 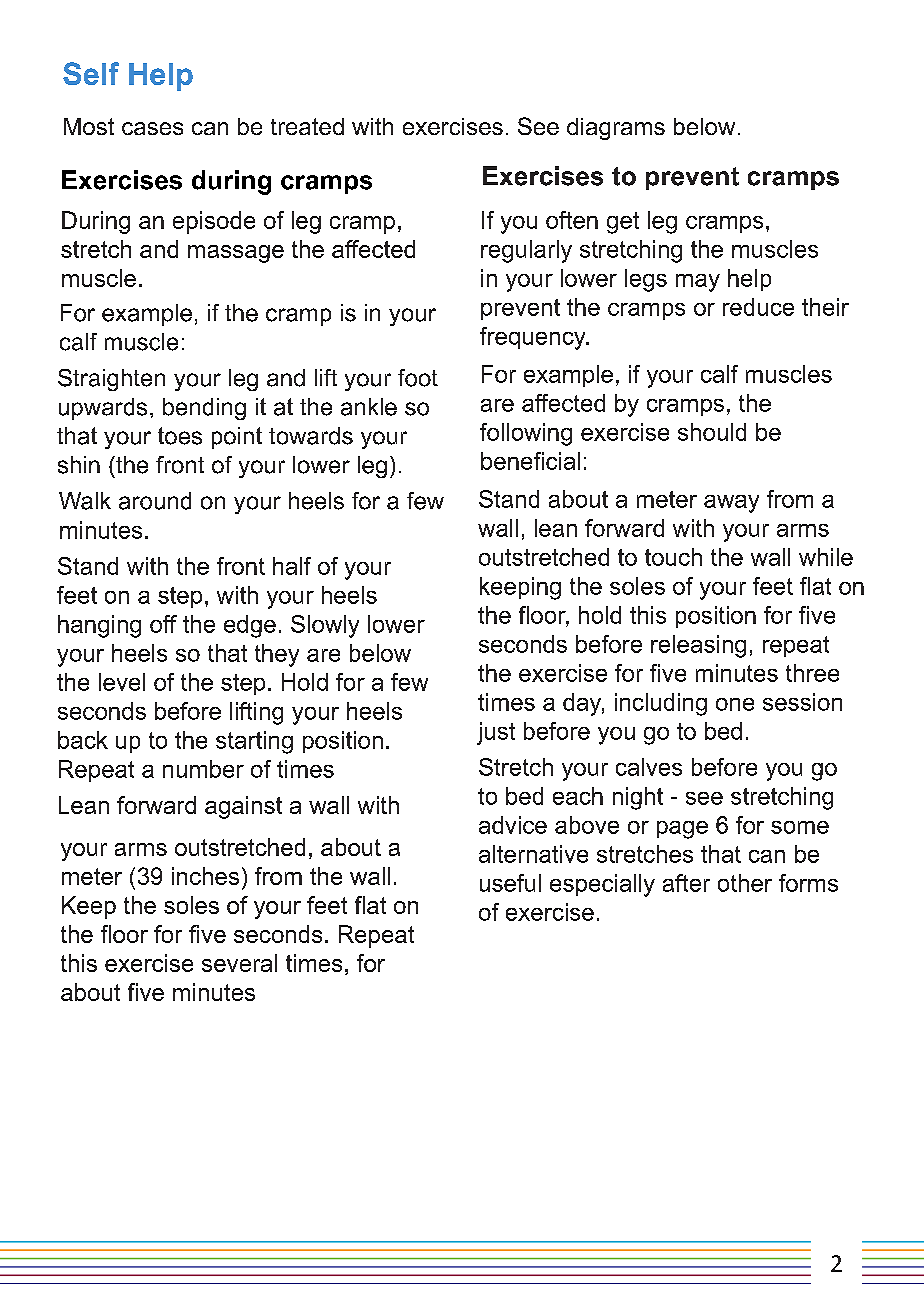 I want to click on beneficial, so click(x=530, y=461).
